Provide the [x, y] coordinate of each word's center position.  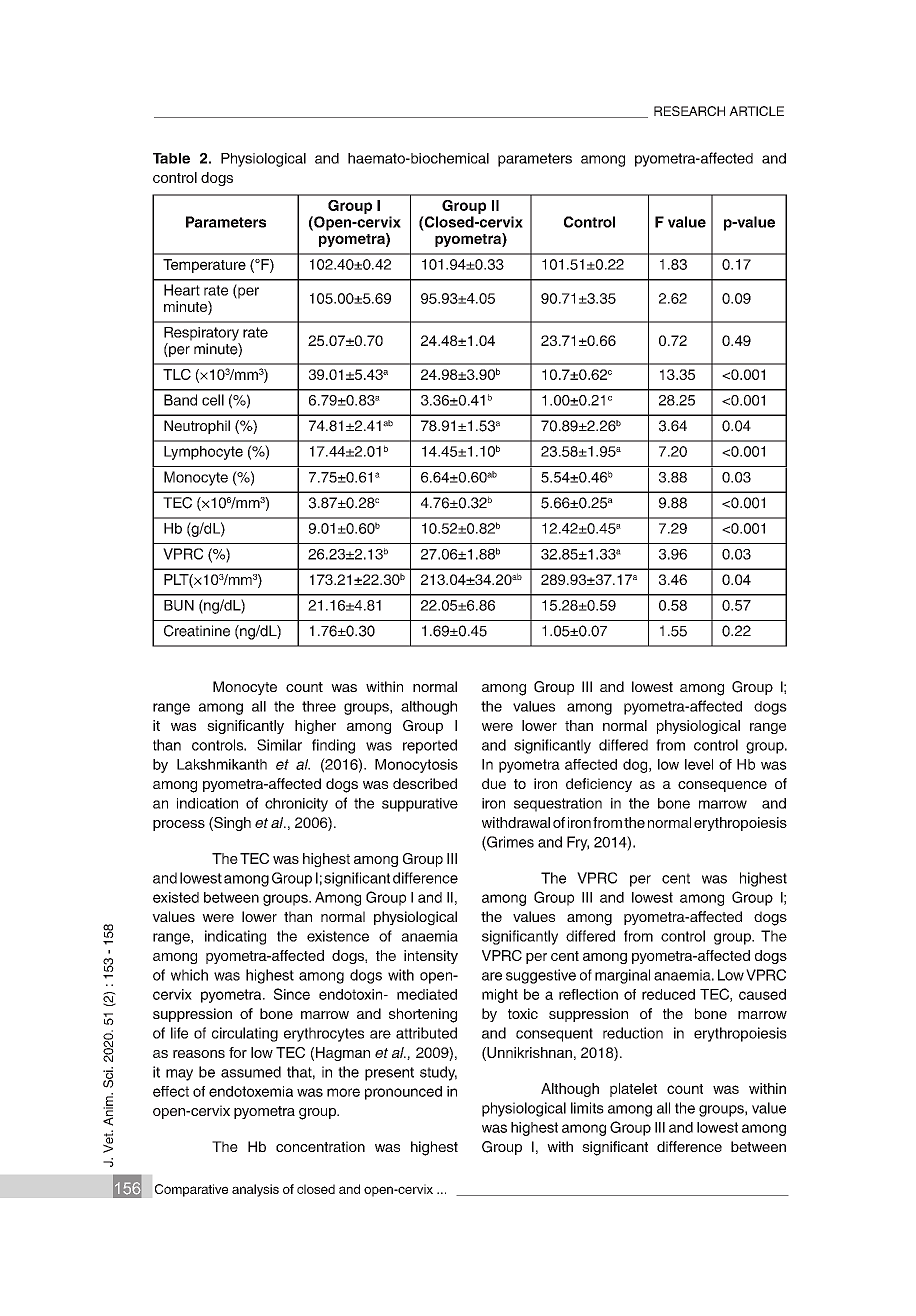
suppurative [420, 805]
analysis [255, 1190]
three [319, 706]
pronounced [403, 1093]
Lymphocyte [203, 453]
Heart [182, 290]
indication [207, 803]
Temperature [204, 266]
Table [171, 158]
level [699, 764]
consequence [722, 786]
